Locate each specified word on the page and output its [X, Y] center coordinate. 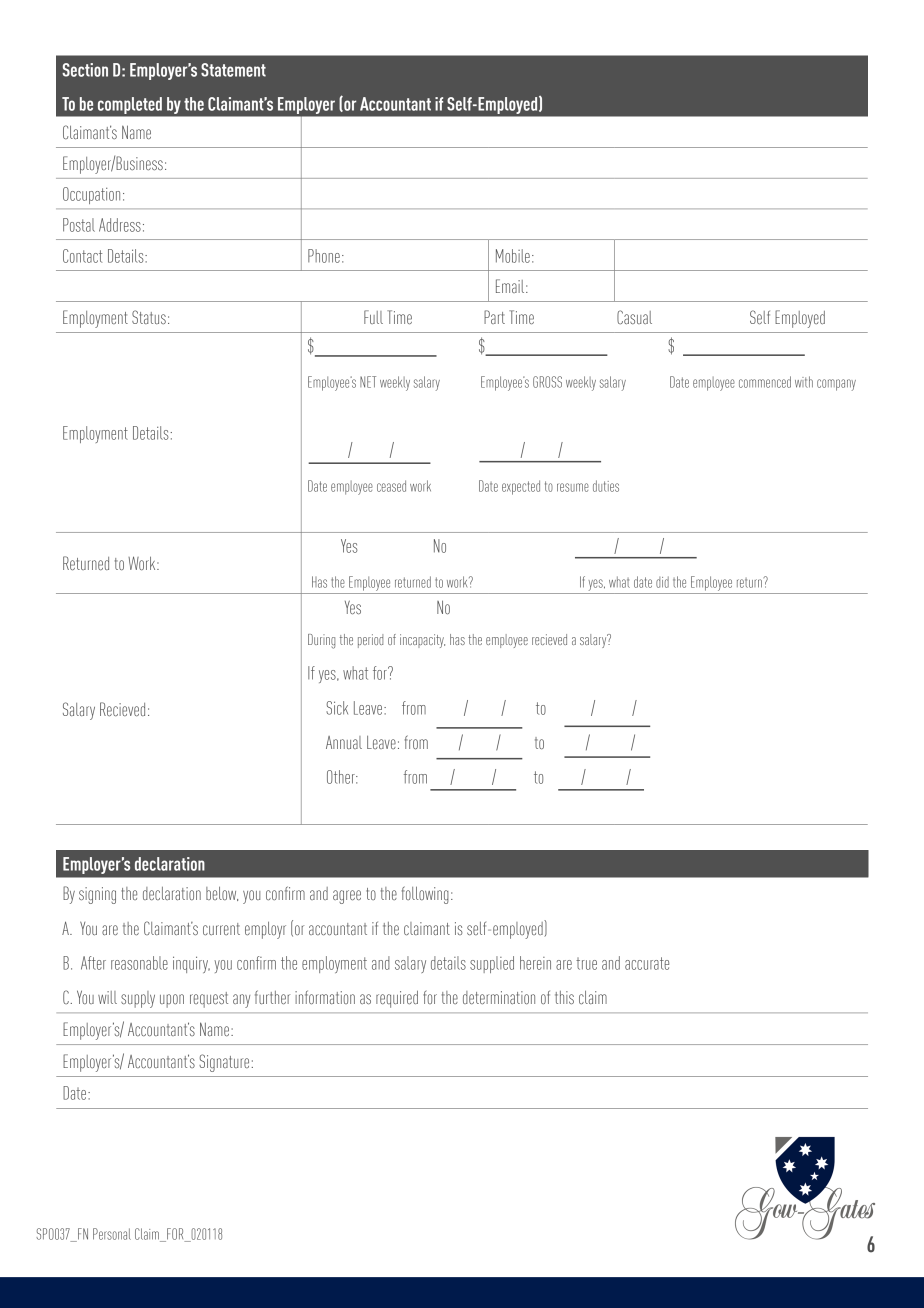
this [564, 997]
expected [521, 487]
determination [499, 997]
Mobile [513, 256]
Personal [112, 1234]
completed [130, 105]
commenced [765, 382]
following [425, 895]
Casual [634, 317]
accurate [647, 963]
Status [149, 317]
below [222, 894]
